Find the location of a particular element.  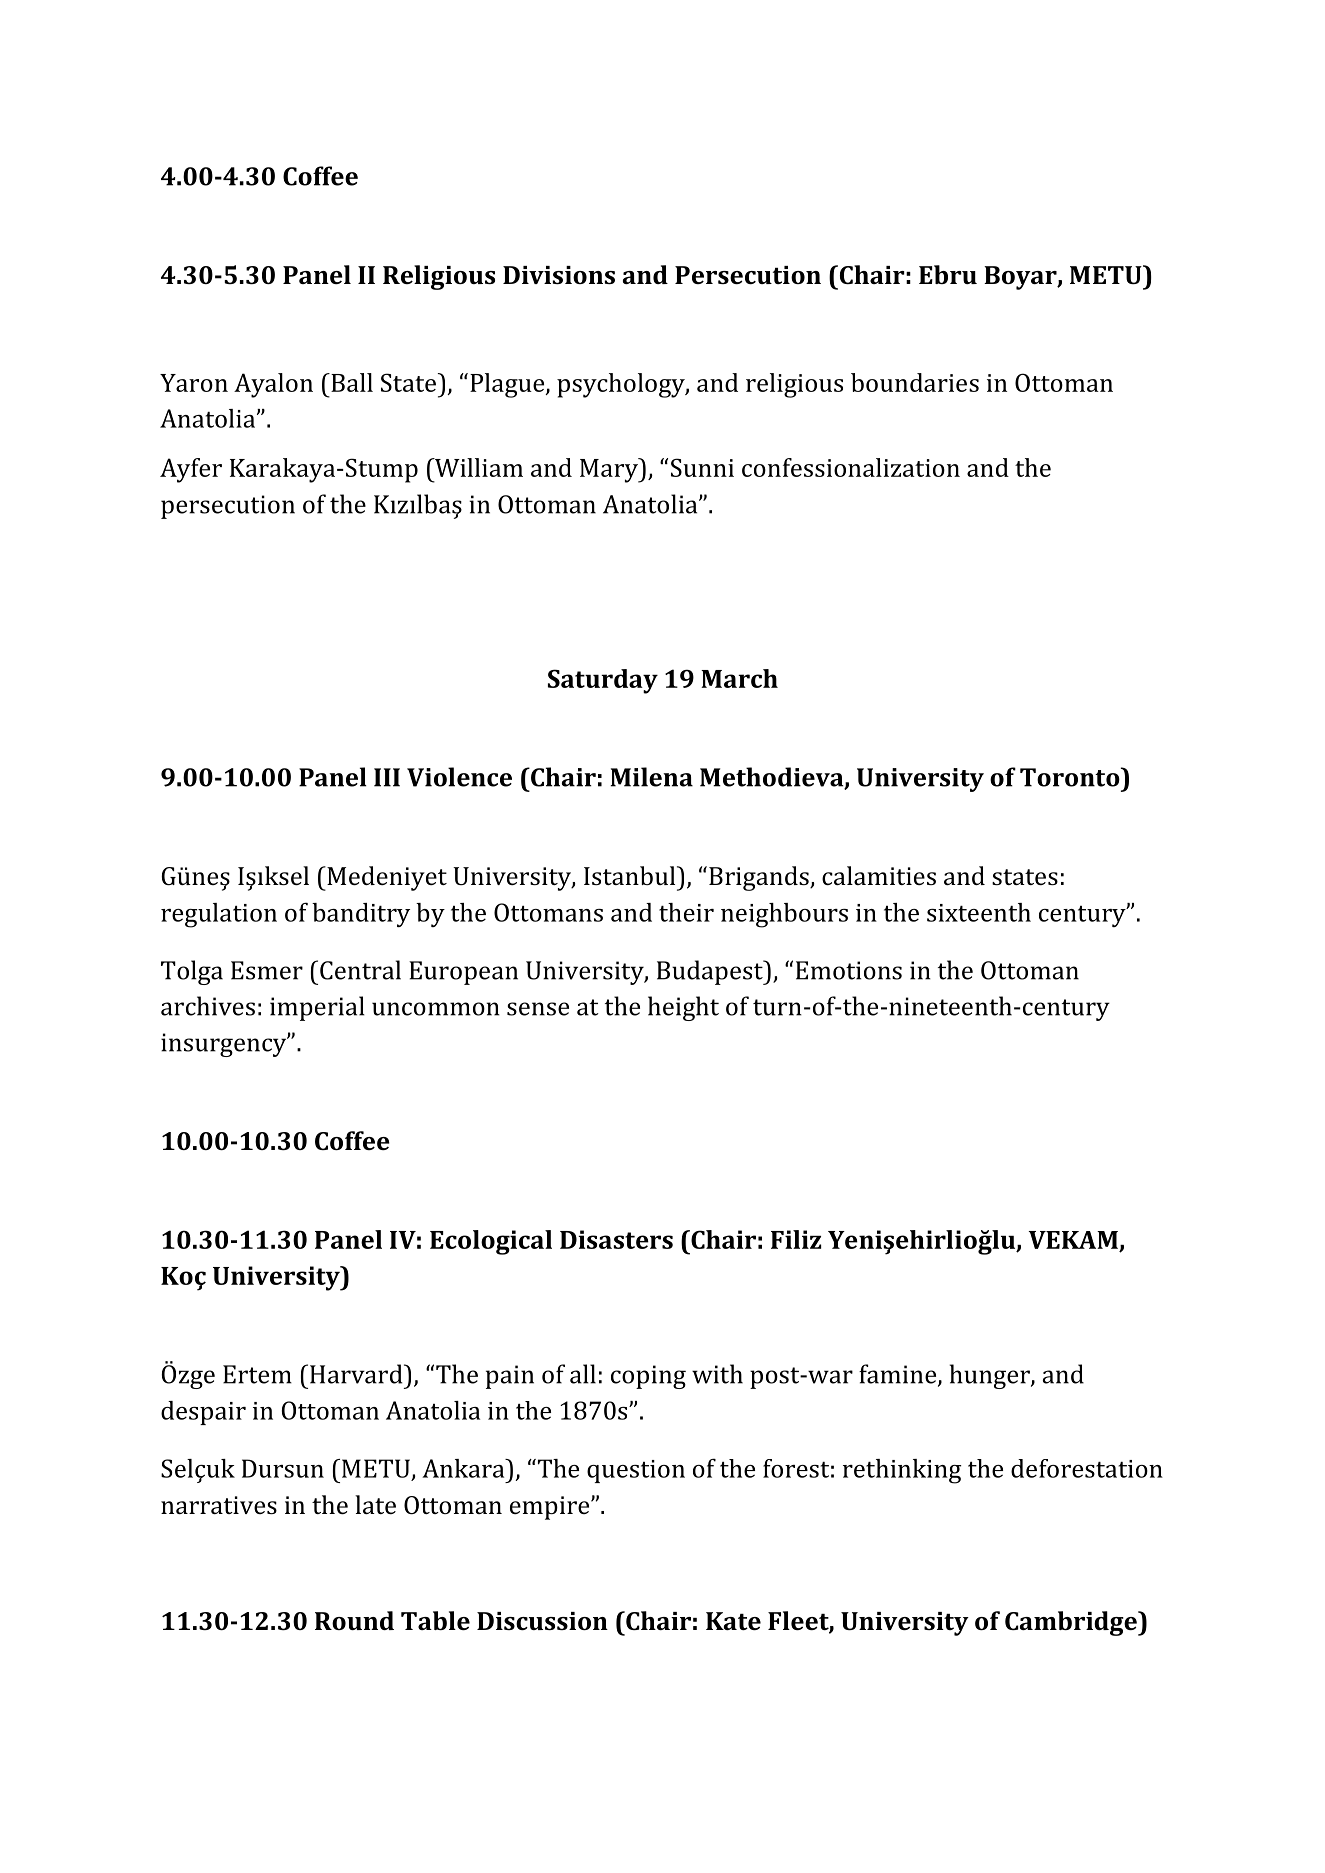

imperial is located at coordinates (317, 1008).
